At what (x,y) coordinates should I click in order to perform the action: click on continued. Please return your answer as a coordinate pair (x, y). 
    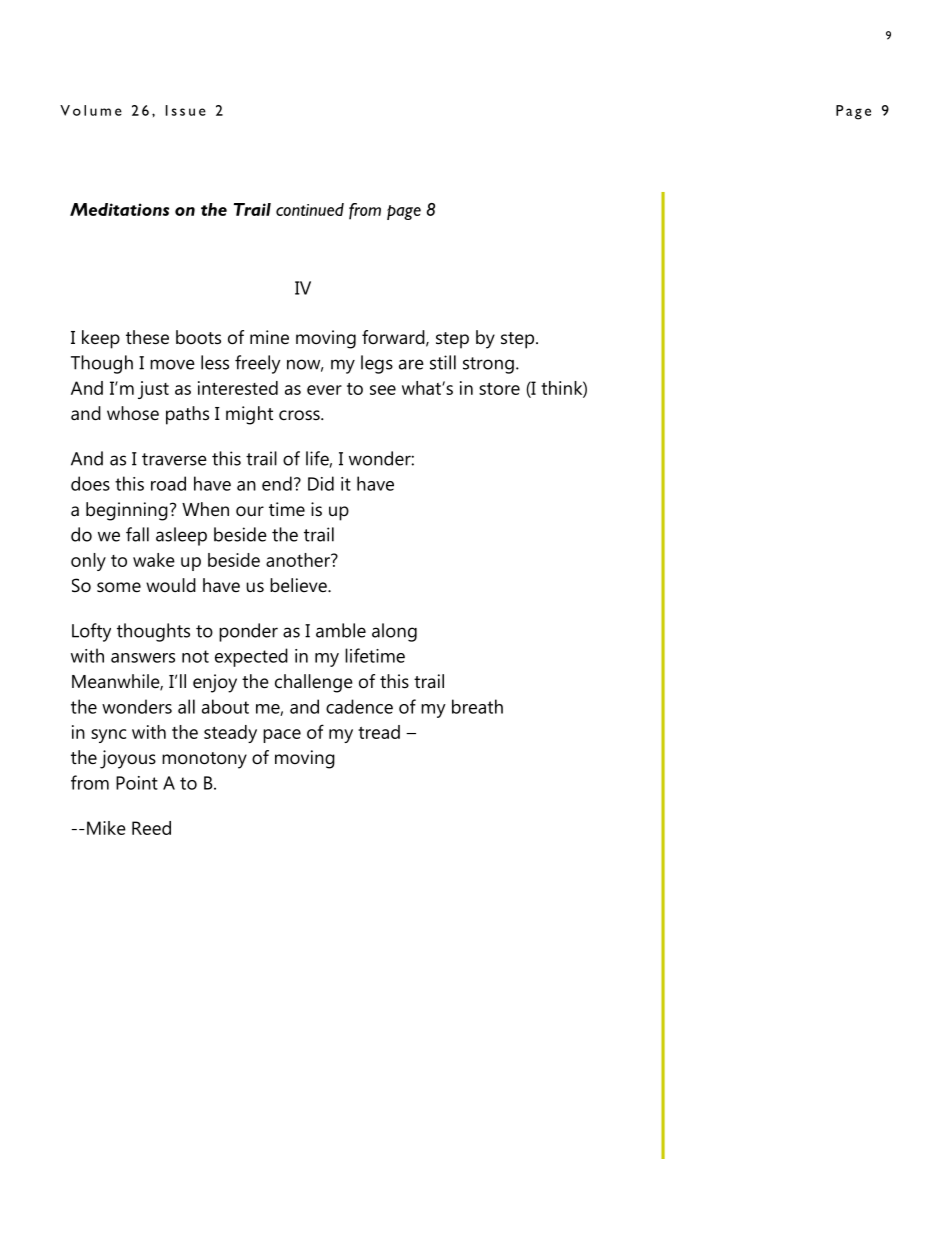
    Looking at the image, I should click on (310, 209).
